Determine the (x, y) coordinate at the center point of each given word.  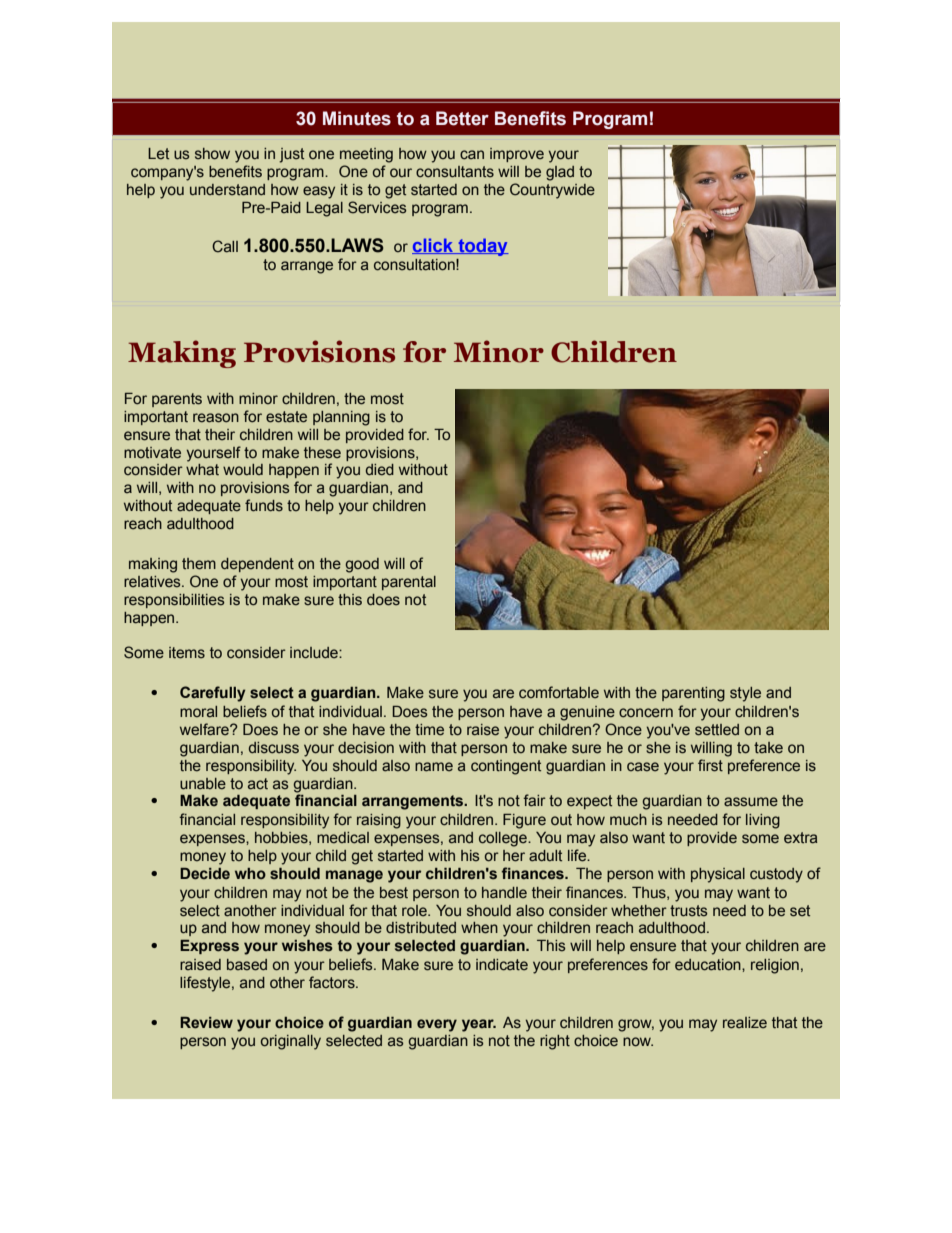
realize (745, 1023)
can (472, 155)
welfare (205, 729)
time (429, 730)
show (212, 154)
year (479, 1025)
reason (216, 418)
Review (206, 1023)
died (380, 470)
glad (560, 173)
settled (717, 730)
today (482, 247)
